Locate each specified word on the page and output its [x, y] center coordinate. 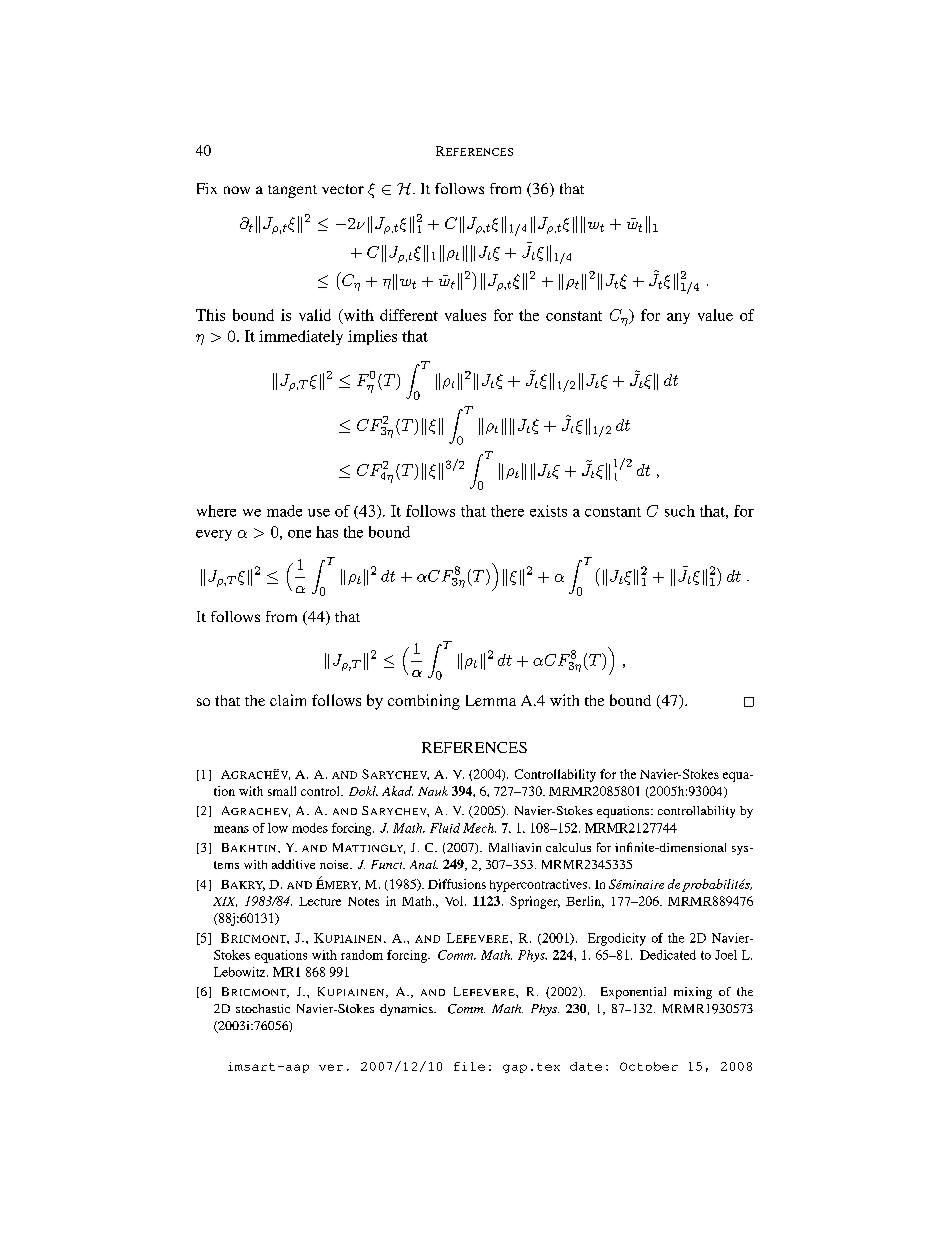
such [680, 511]
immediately [301, 337]
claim [288, 700]
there [507, 511]
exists [548, 511]
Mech [479, 828]
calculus [568, 847]
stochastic [263, 1008]
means [231, 829]
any [678, 318]
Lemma [491, 700]
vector [343, 189]
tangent [292, 191]
